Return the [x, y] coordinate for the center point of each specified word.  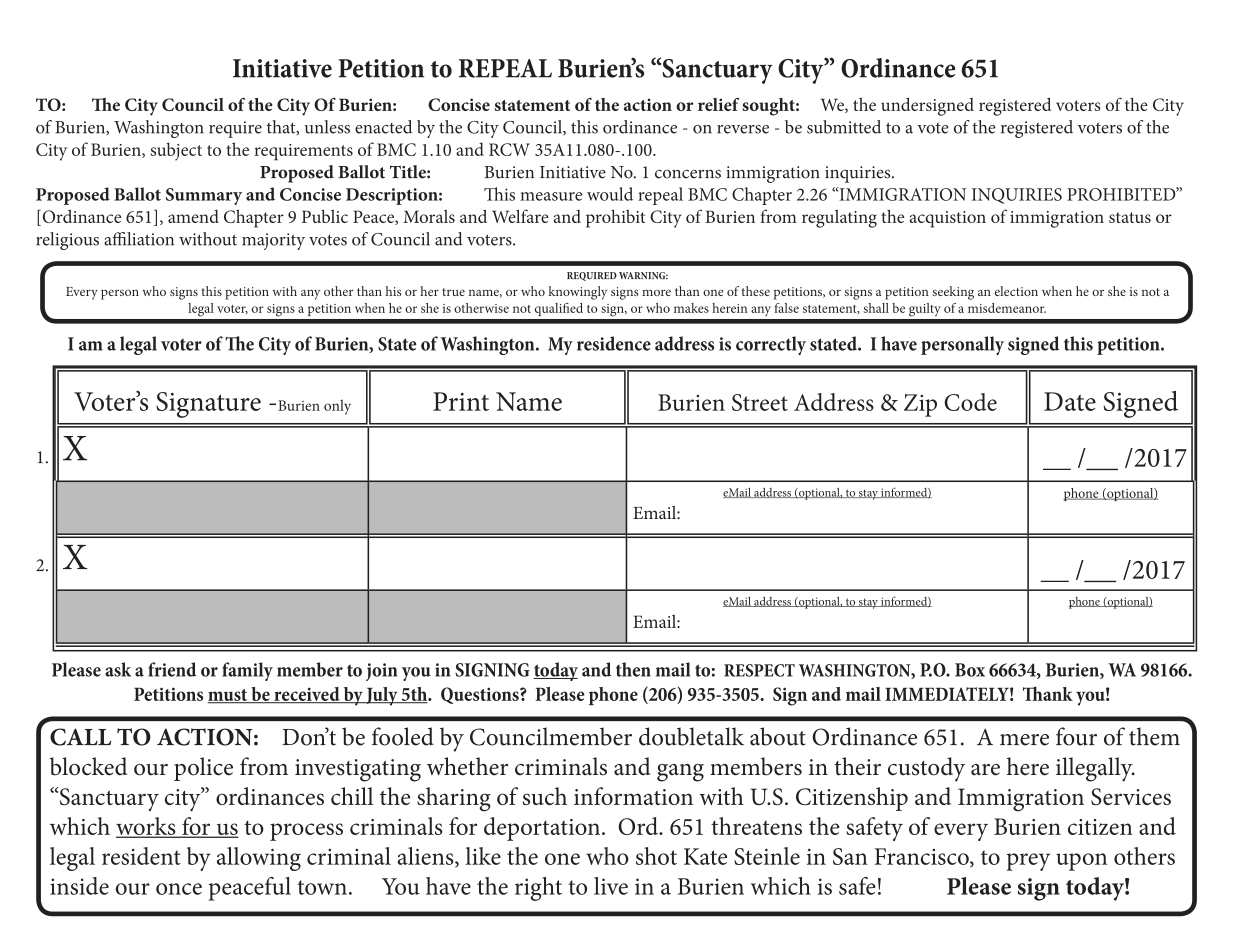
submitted [844, 127]
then [633, 669]
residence [614, 343]
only [337, 407]
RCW [509, 149]
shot [656, 856]
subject [176, 151]
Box [970, 670]
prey [1028, 862]
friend [172, 669]
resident [141, 856]
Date [1070, 401]
